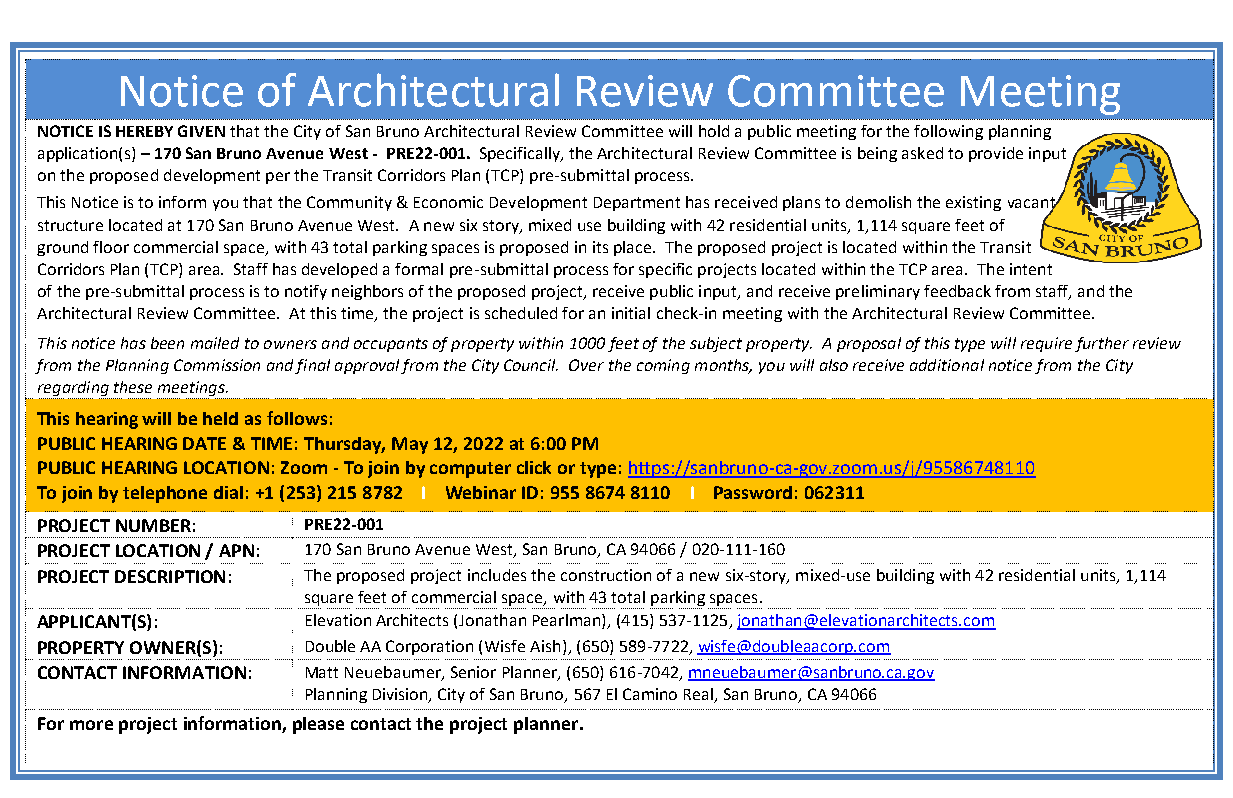 The width and height of the page is (1233, 798). What do you see at coordinates (996, 154) in the page?
I see `provide` at bounding box center [996, 154].
